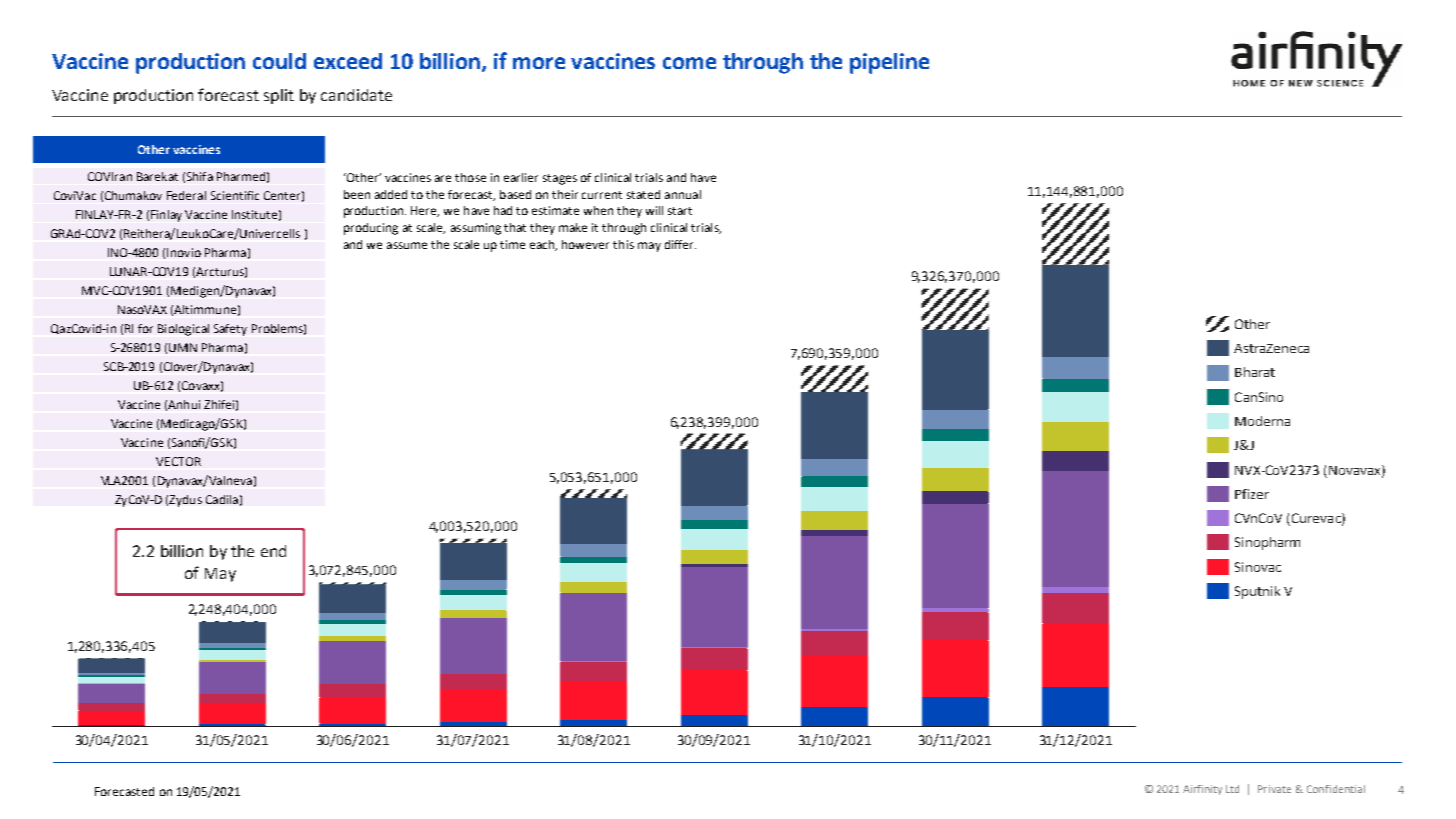 This document has height=819, width=1456. What do you see at coordinates (1274, 789) in the document?
I see `Private` at bounding box center [1274, 789].
